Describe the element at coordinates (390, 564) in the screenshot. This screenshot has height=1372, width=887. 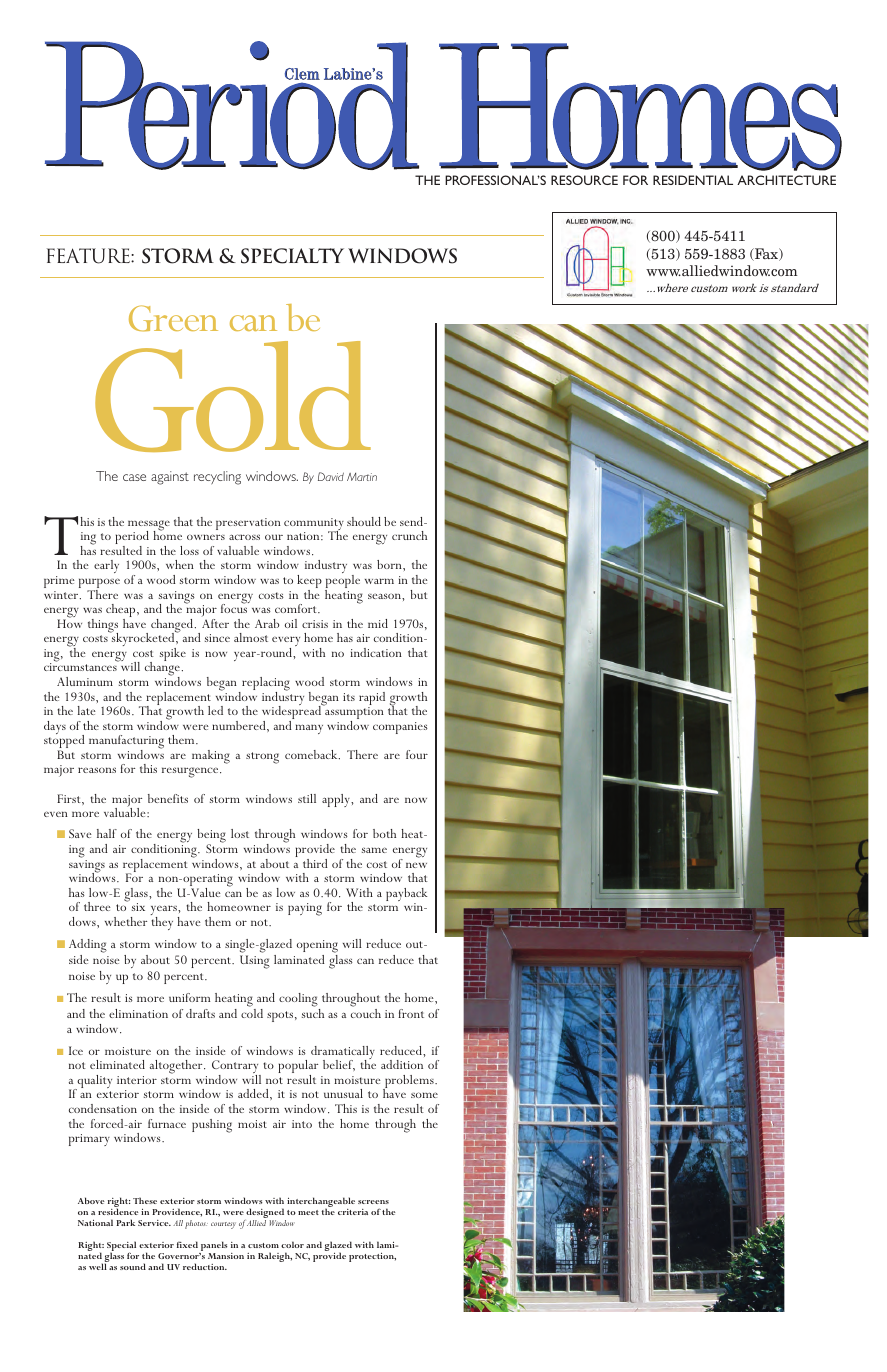
I see `born` at that location.
